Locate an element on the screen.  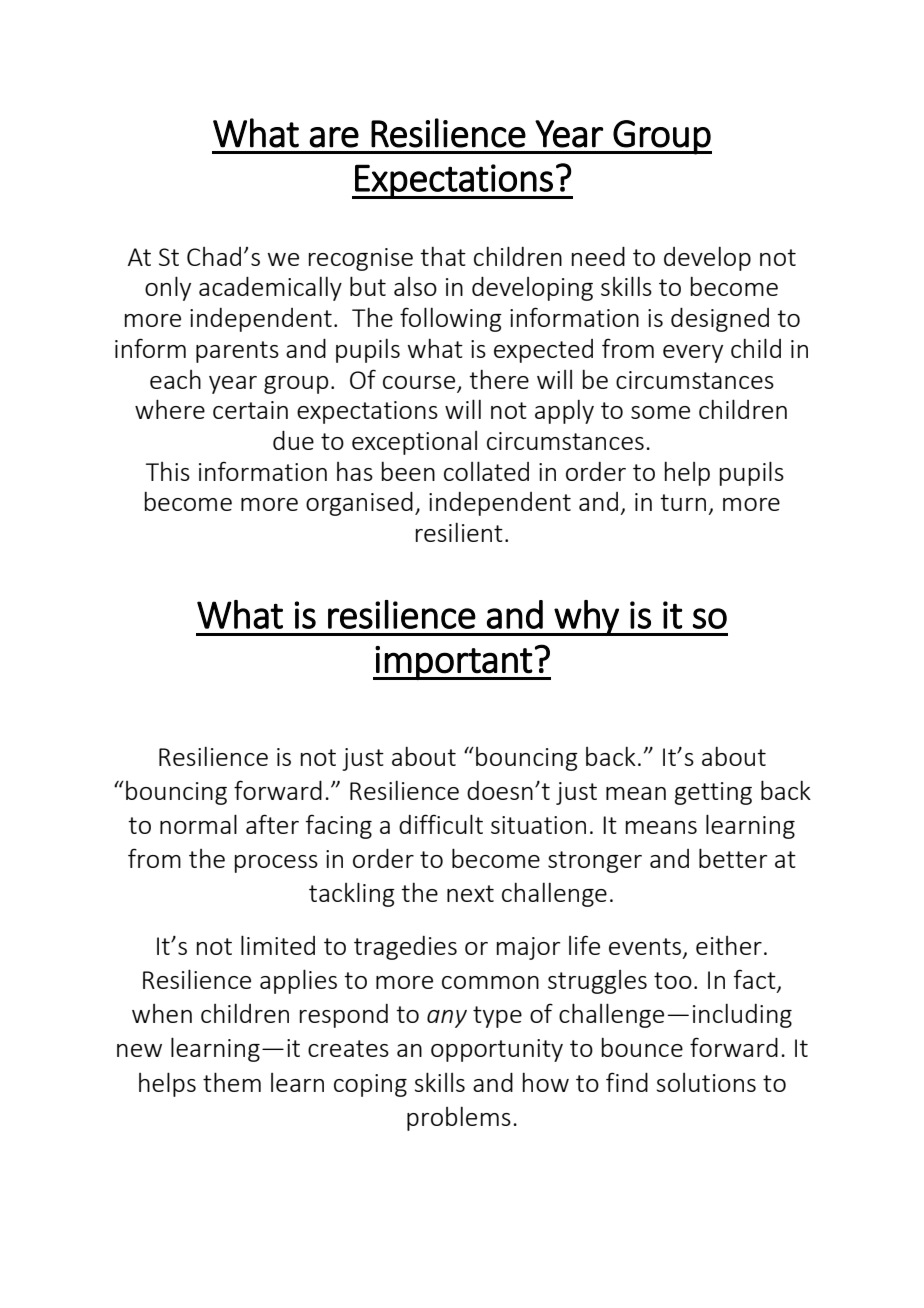
normal is located at coordinates (198, 824).
